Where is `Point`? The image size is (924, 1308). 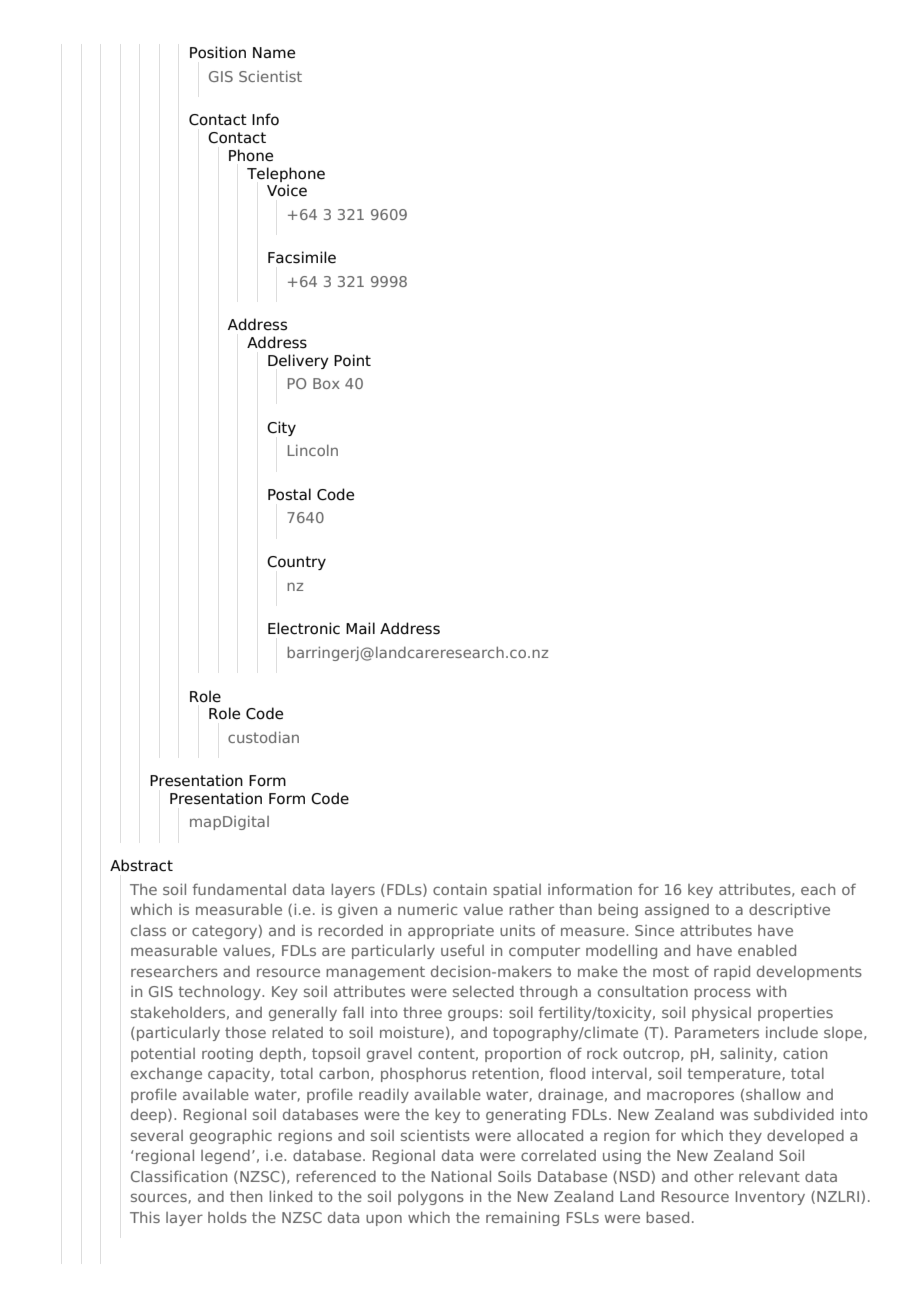
Point is located at coordinates (352, 360).
